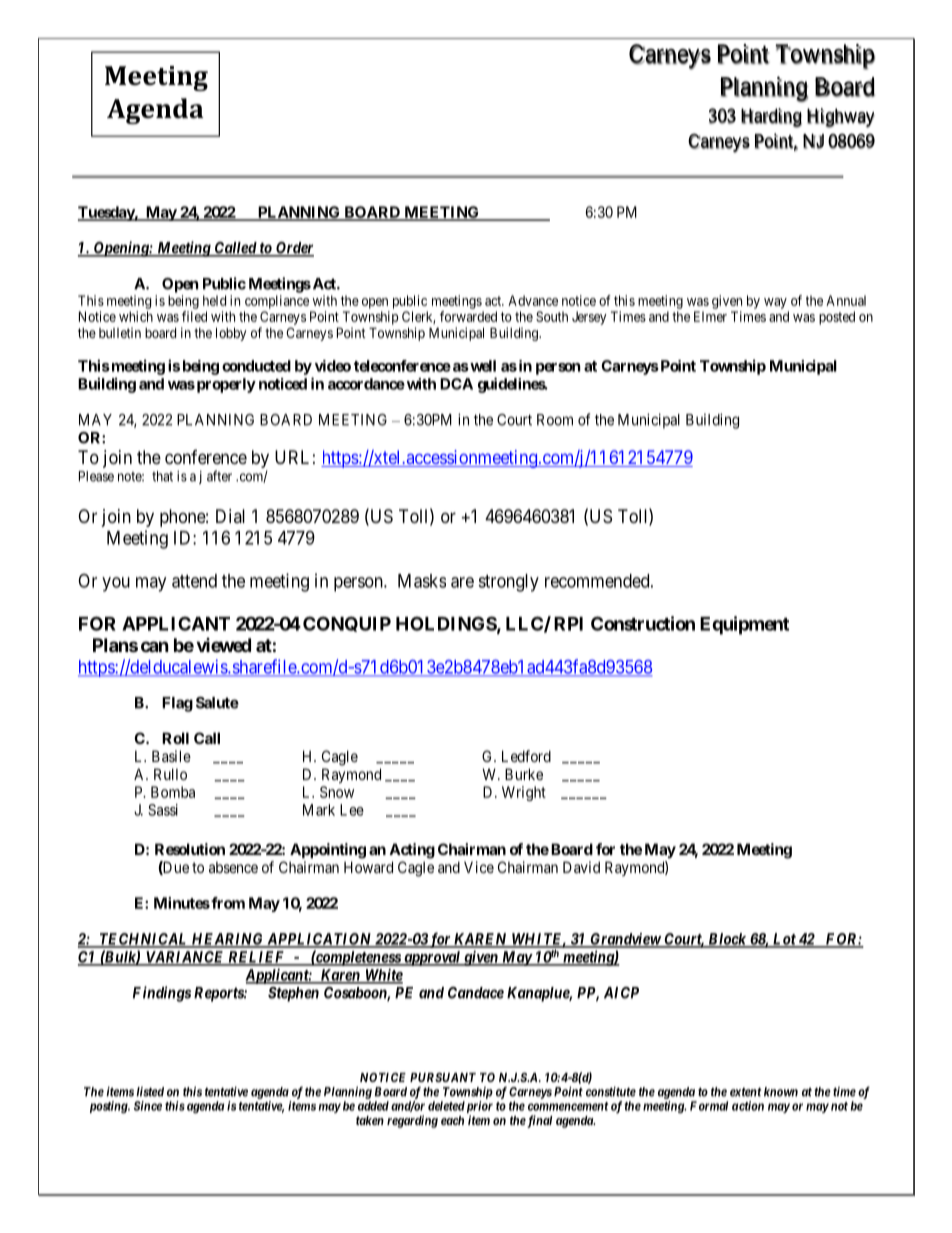 The image size is (952, 1233). Describe the element at coordinates (217, 703) in the screenshot. I see `Salute` at that location.
